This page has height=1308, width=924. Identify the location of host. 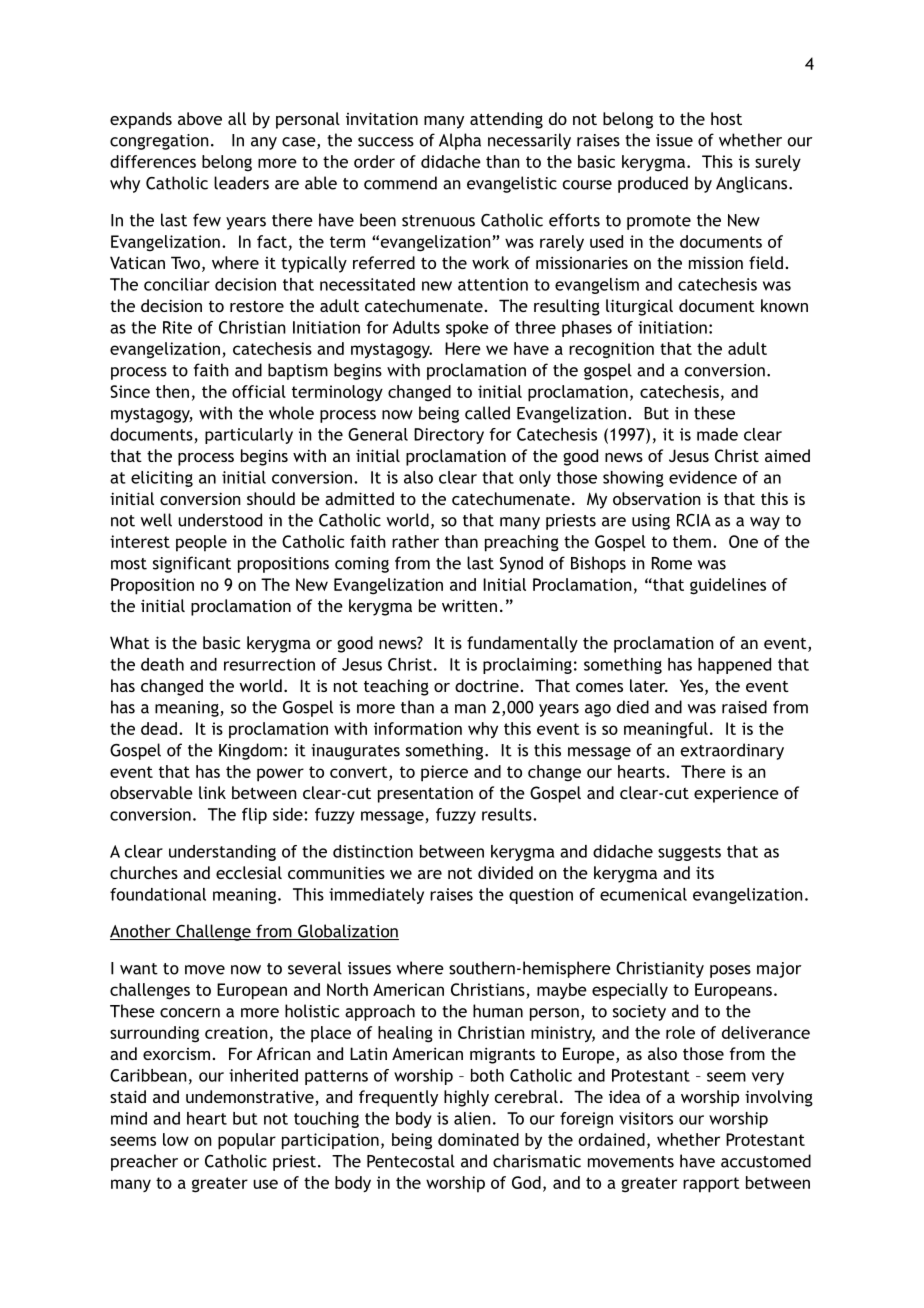
(726, 118).
